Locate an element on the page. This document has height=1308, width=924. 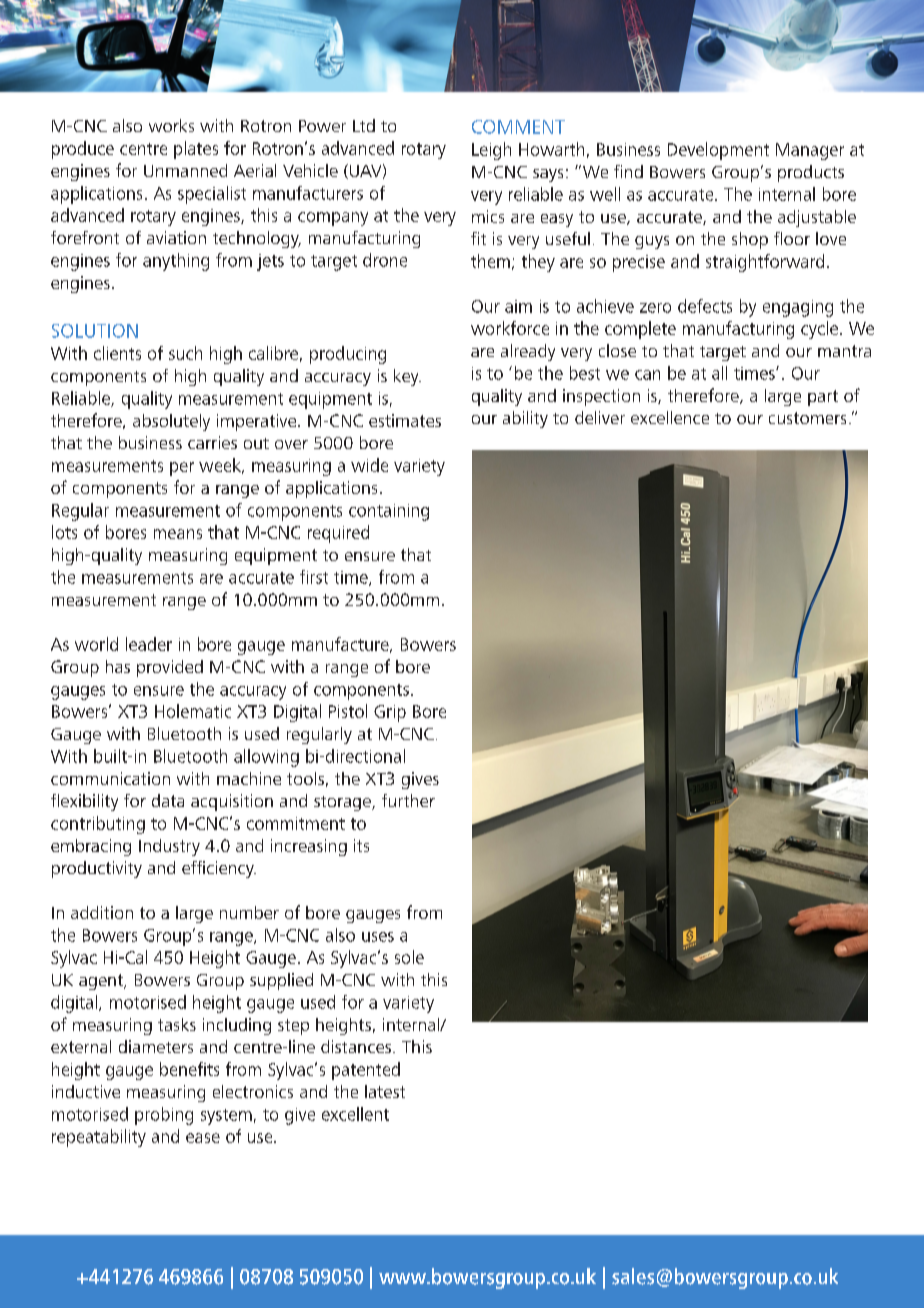
Grip is located at coordinates (390, 713).
